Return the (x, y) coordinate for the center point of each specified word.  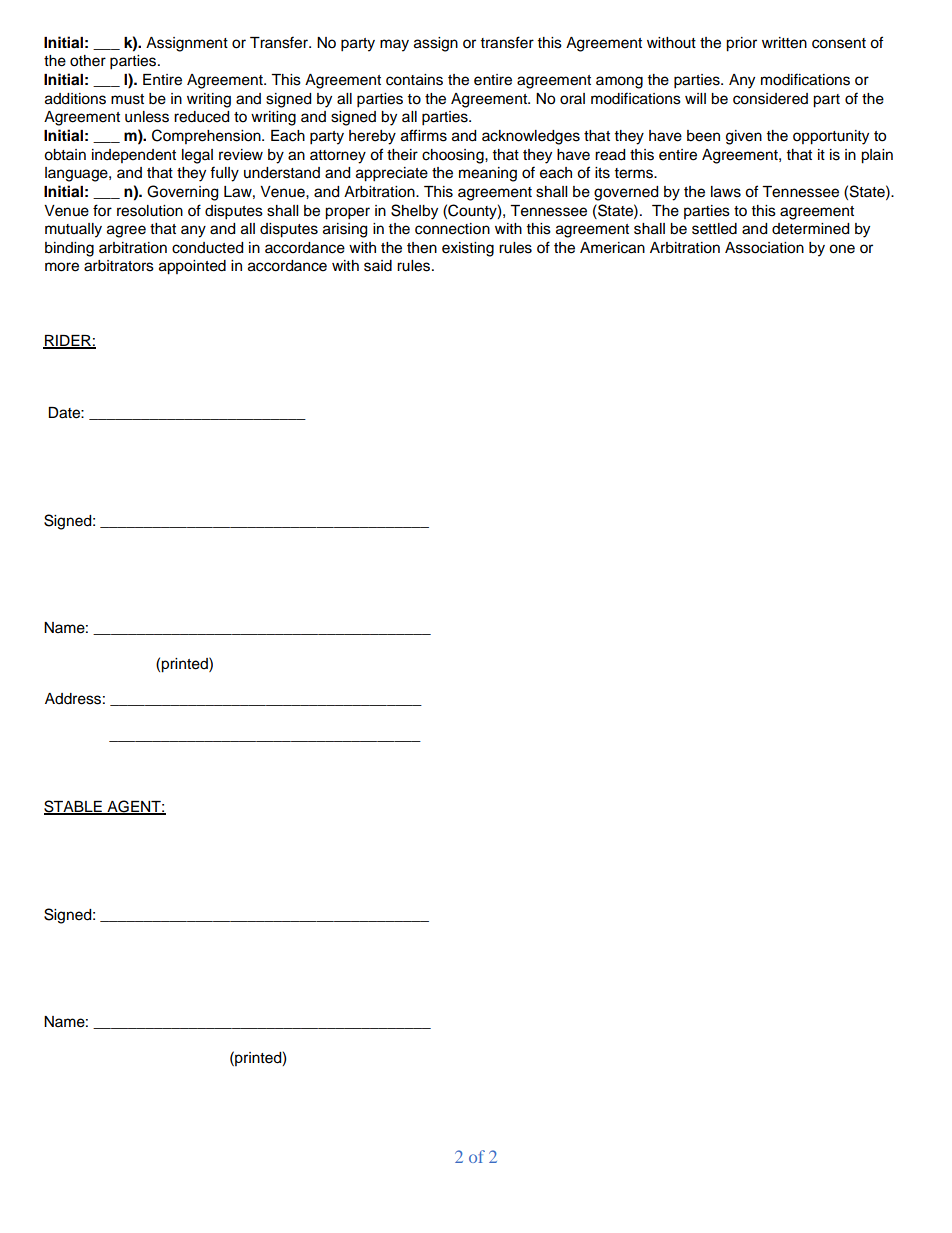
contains (414, 80)
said (378, 266)
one (842, 249)
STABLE (74, 807)
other (88, 61)
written (784, 43)
